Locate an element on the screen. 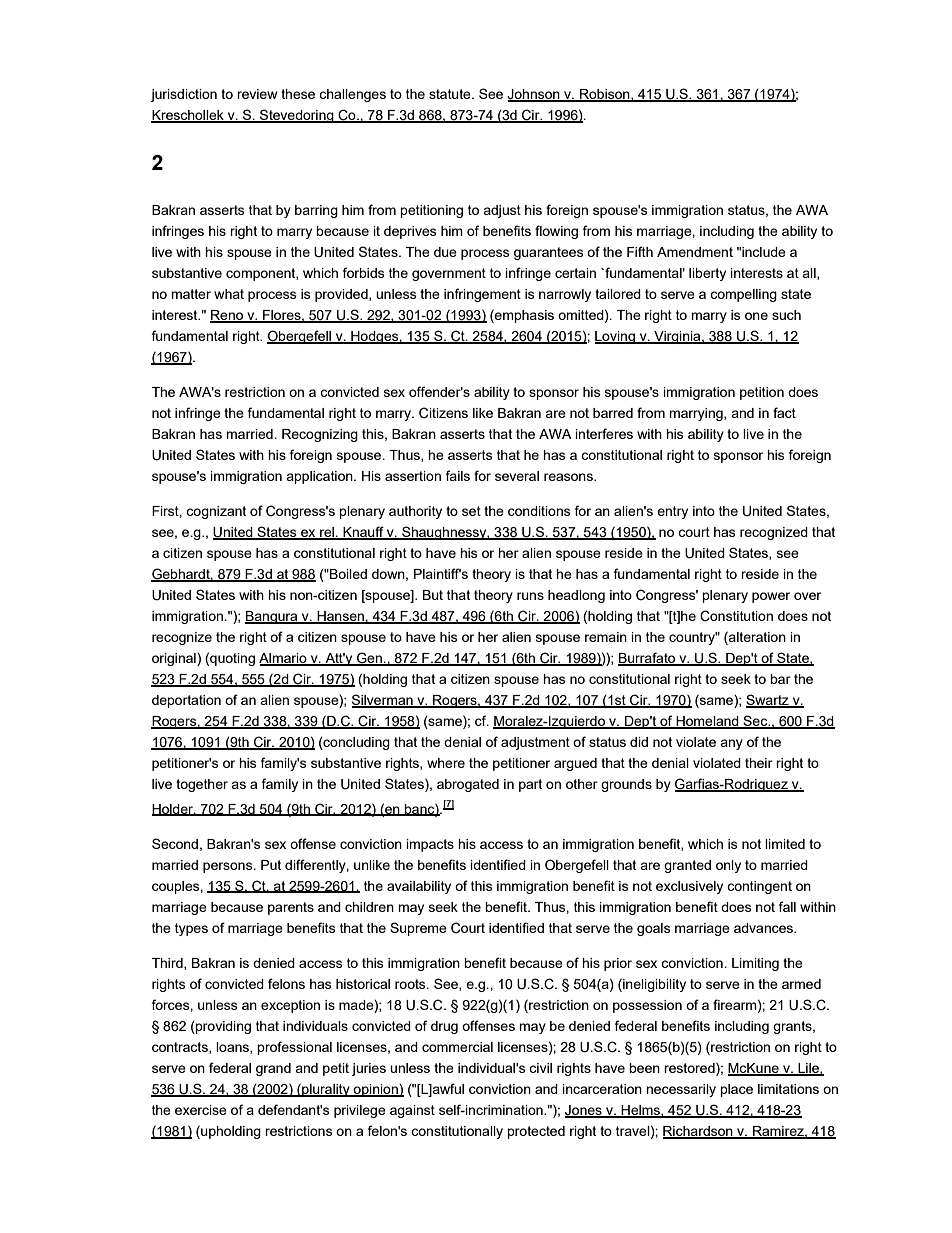 This screenshot has width=952, height=1233. exercise is located at coordinates (201, 1110).
